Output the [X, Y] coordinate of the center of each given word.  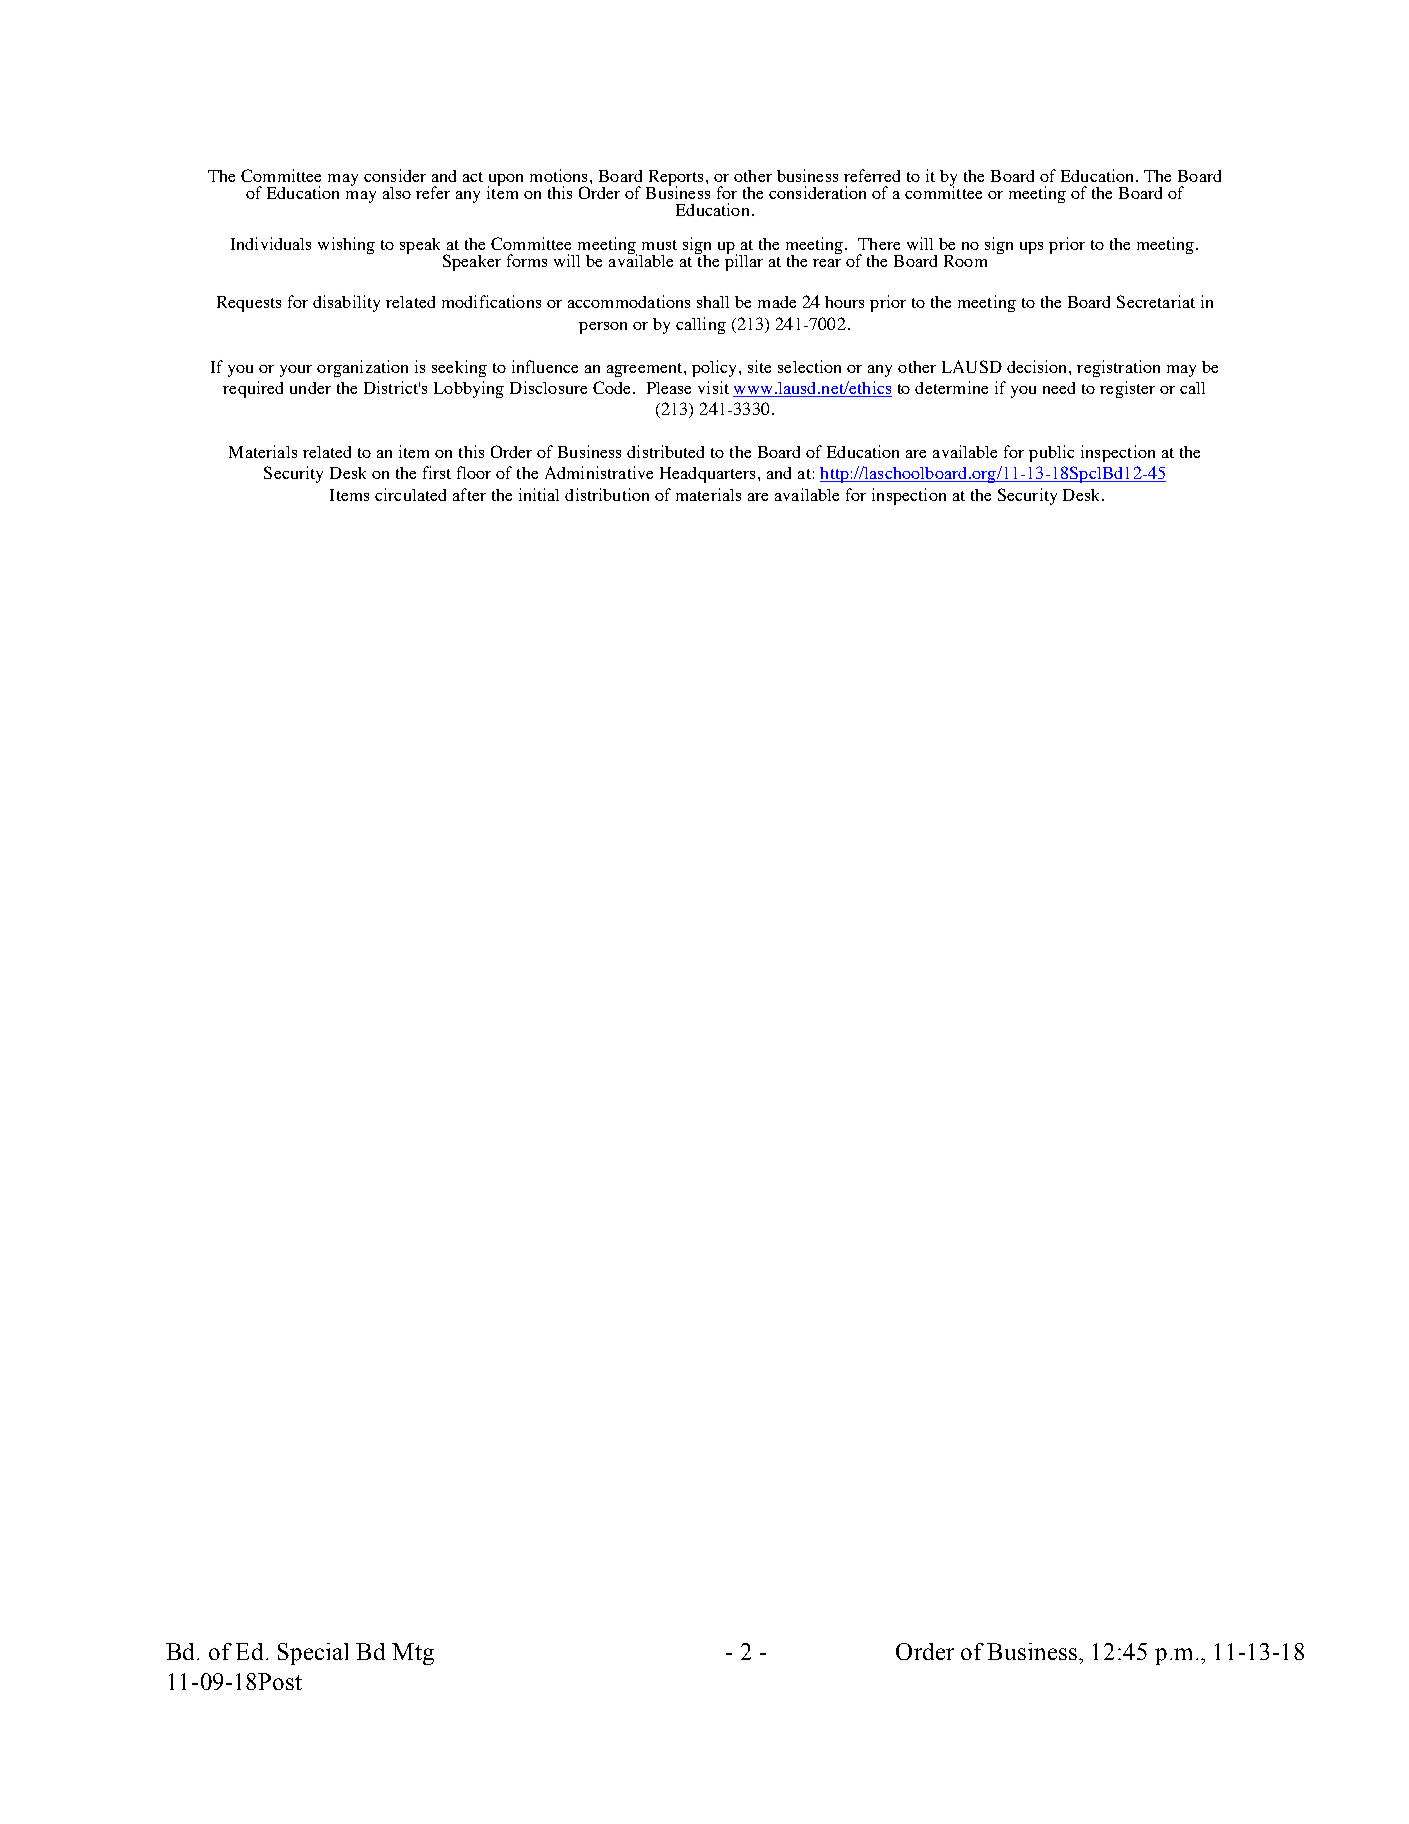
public [1051, 453]
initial [539, 494]
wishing [346, 245]
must [659, 245]
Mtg [413, 1654]
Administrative [599, 472]
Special [313, 1654]
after [469, 494]
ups [1031, 248]
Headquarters [709, 475]
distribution [607, 494]
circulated [410, 494]
